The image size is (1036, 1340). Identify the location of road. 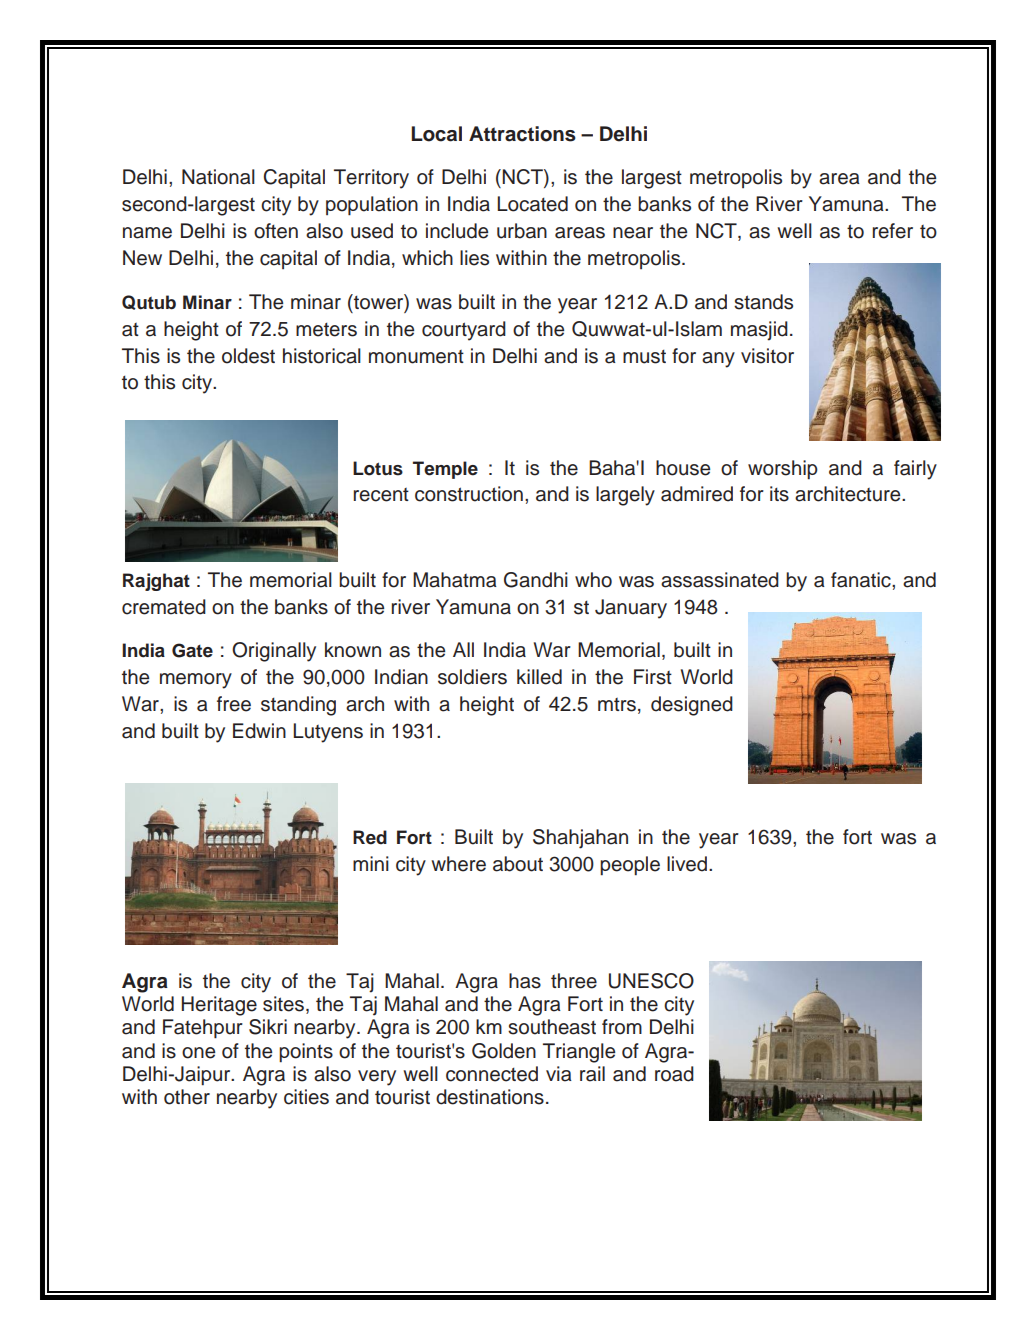
(674, 1074).
